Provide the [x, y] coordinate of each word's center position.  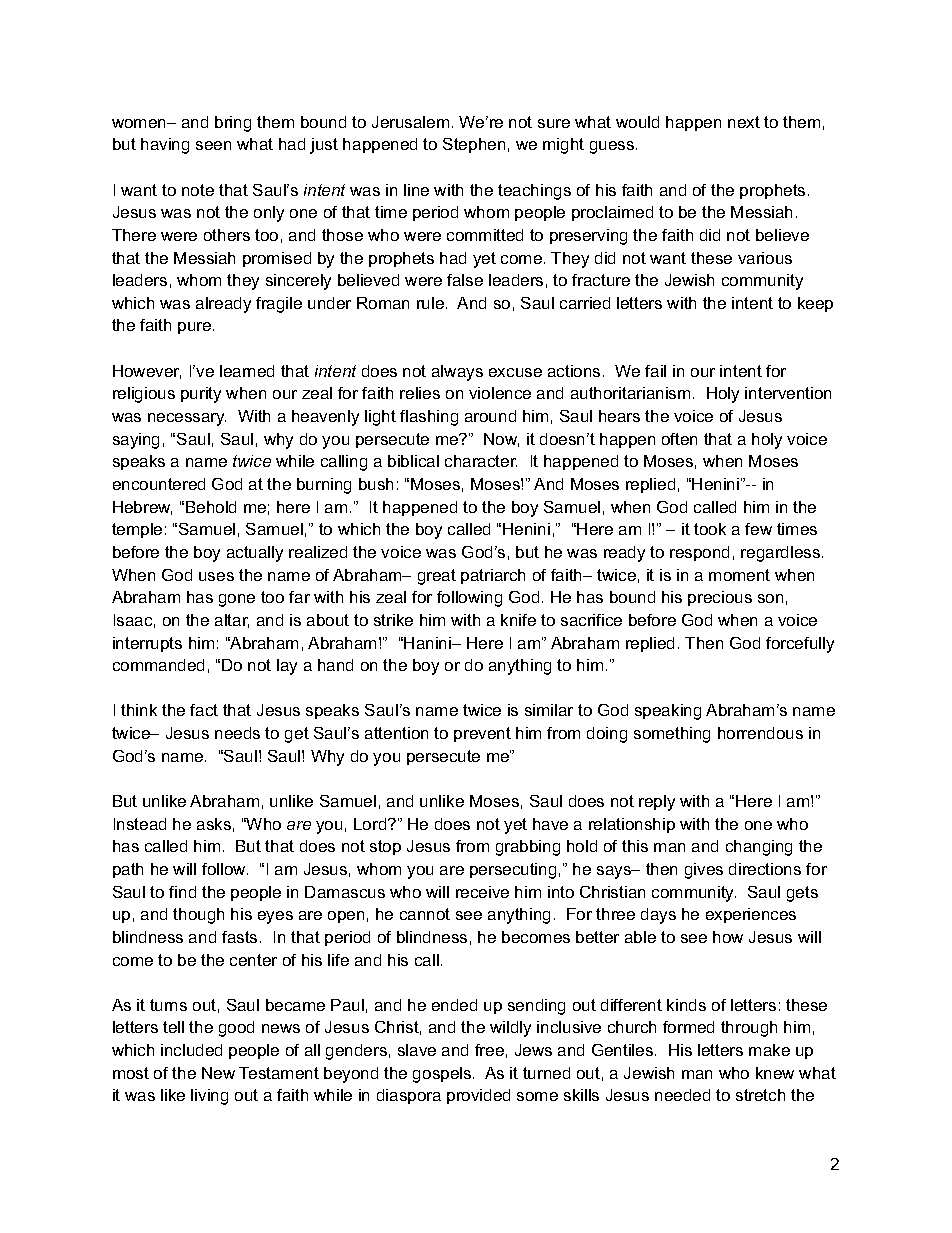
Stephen [474, 145]
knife [518, 620]
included [191, 1050]
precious [720, 598]
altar [232, 621]
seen [213, 145]
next [744, 122]
